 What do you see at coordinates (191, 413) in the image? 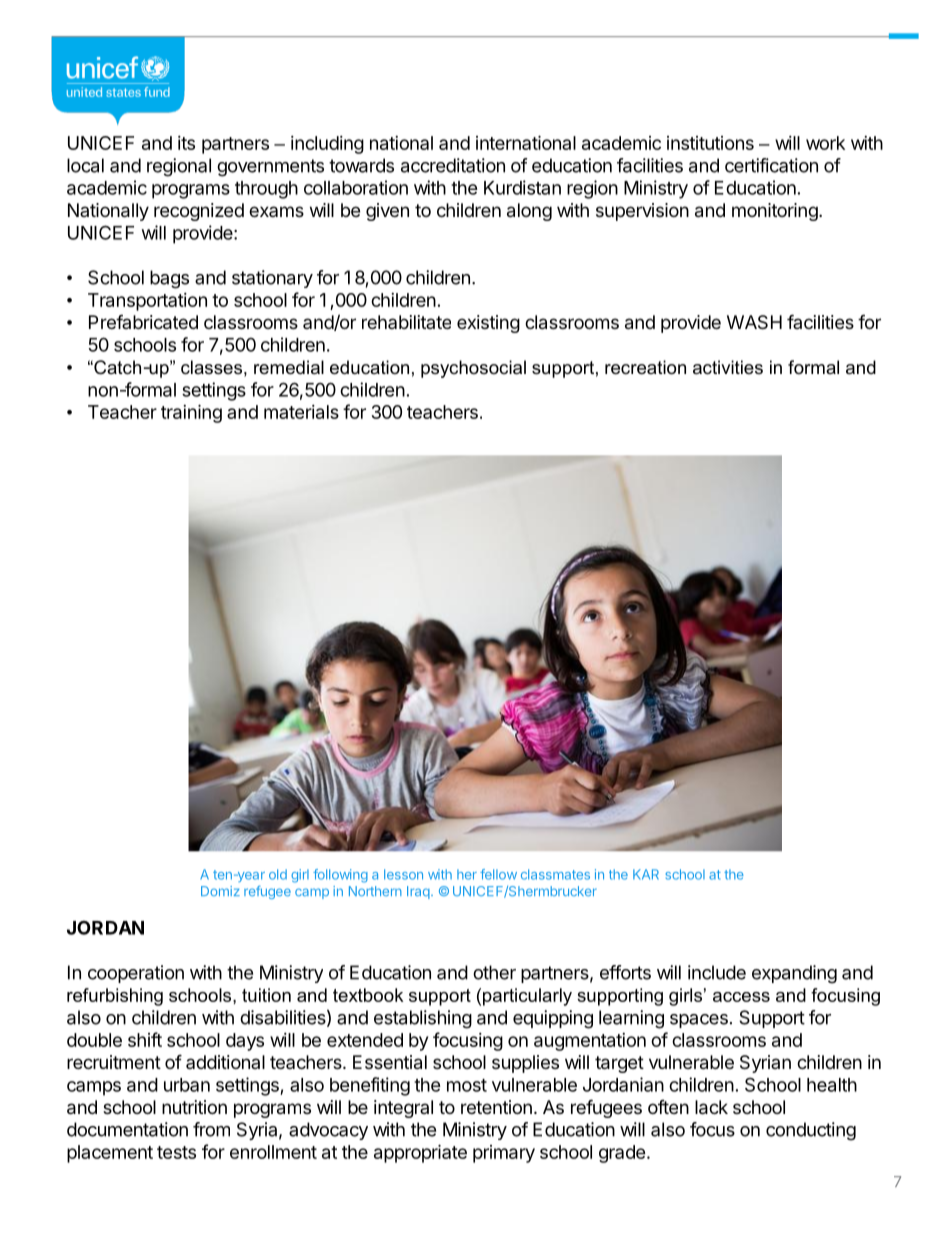
I see `training` at bounding box center [191, 413].
